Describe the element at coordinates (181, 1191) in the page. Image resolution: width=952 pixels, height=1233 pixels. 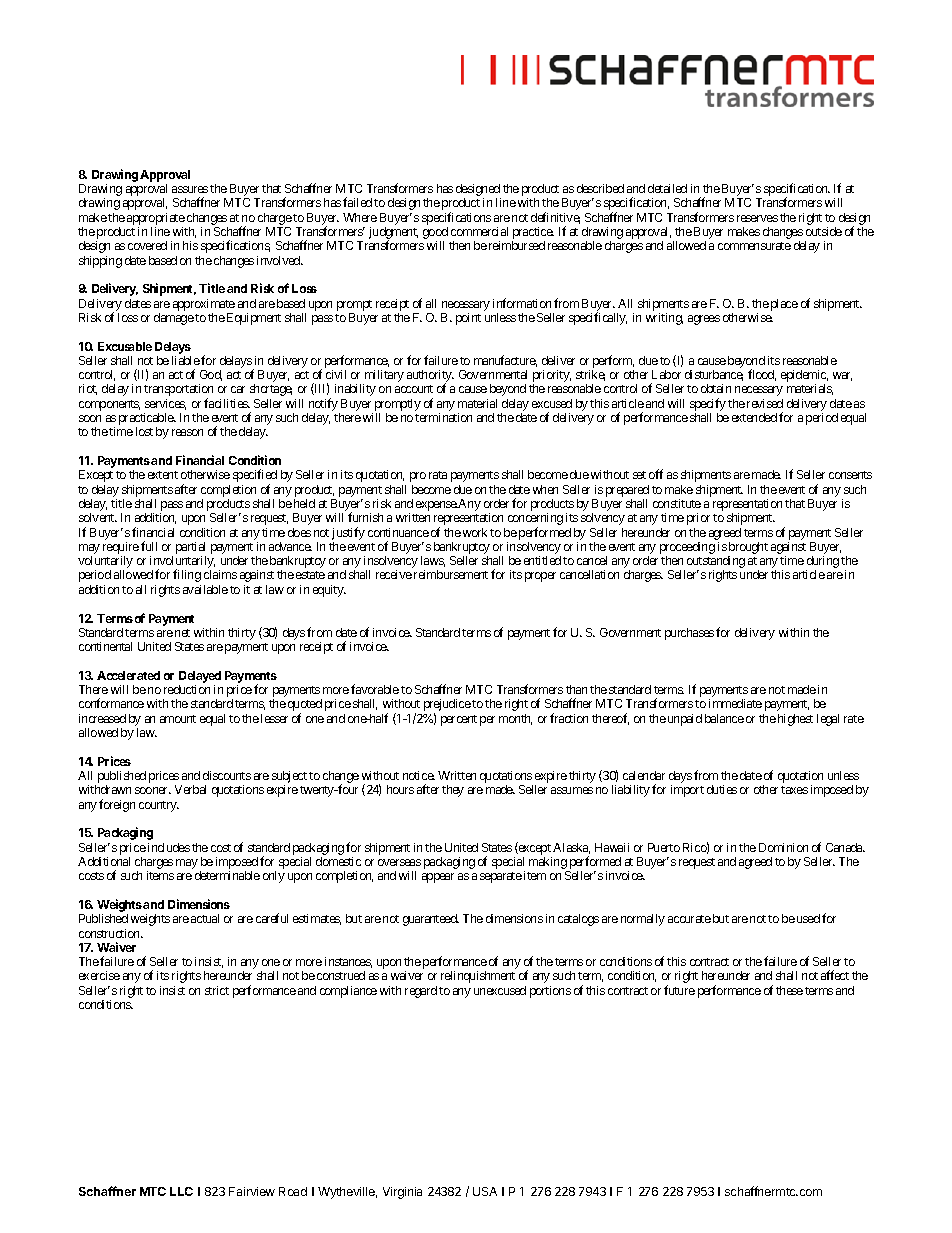
I see `LLC` at that location.
